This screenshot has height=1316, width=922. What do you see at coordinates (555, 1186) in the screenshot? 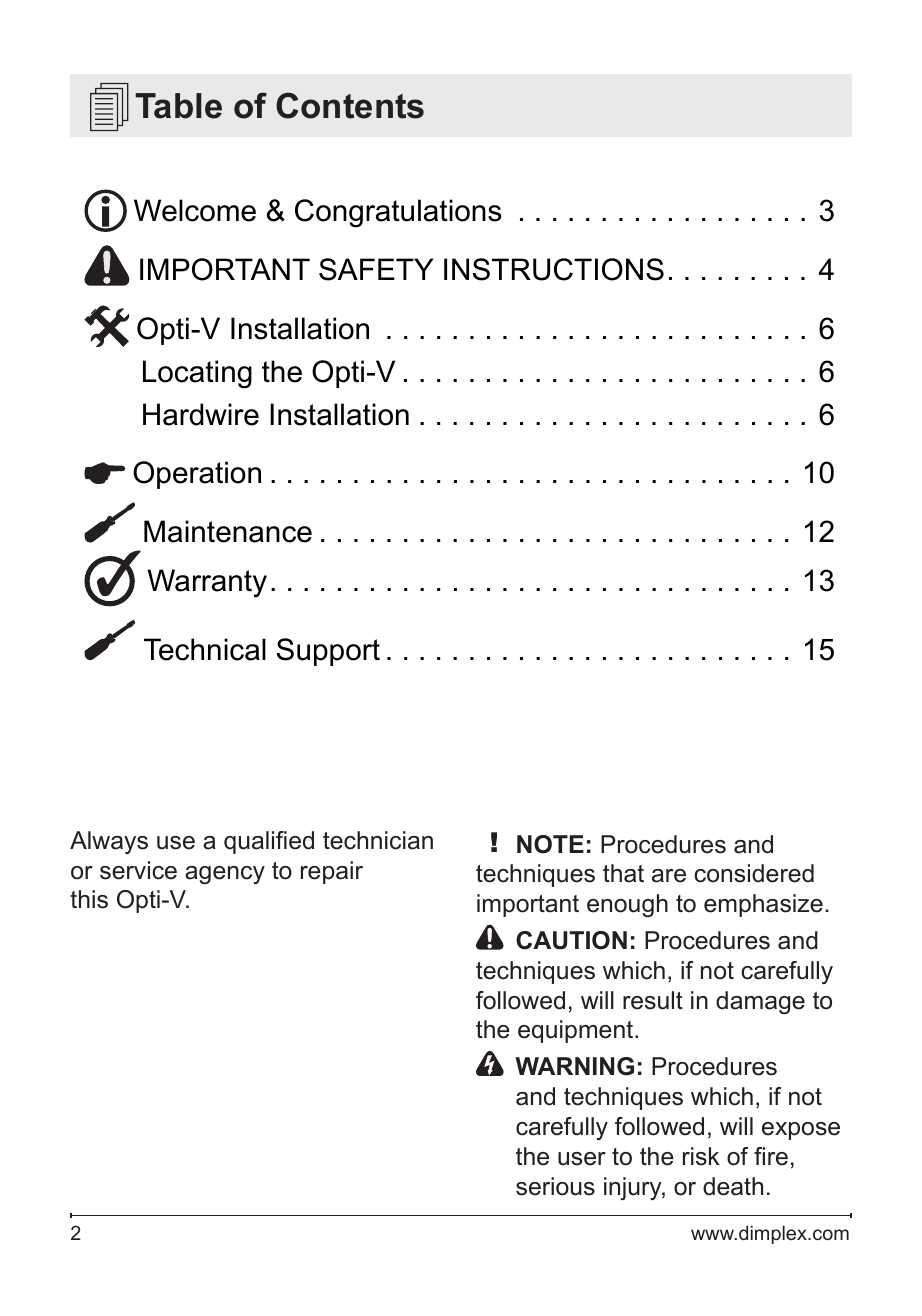
I see `serious` at bounding box center [555, 1186].
